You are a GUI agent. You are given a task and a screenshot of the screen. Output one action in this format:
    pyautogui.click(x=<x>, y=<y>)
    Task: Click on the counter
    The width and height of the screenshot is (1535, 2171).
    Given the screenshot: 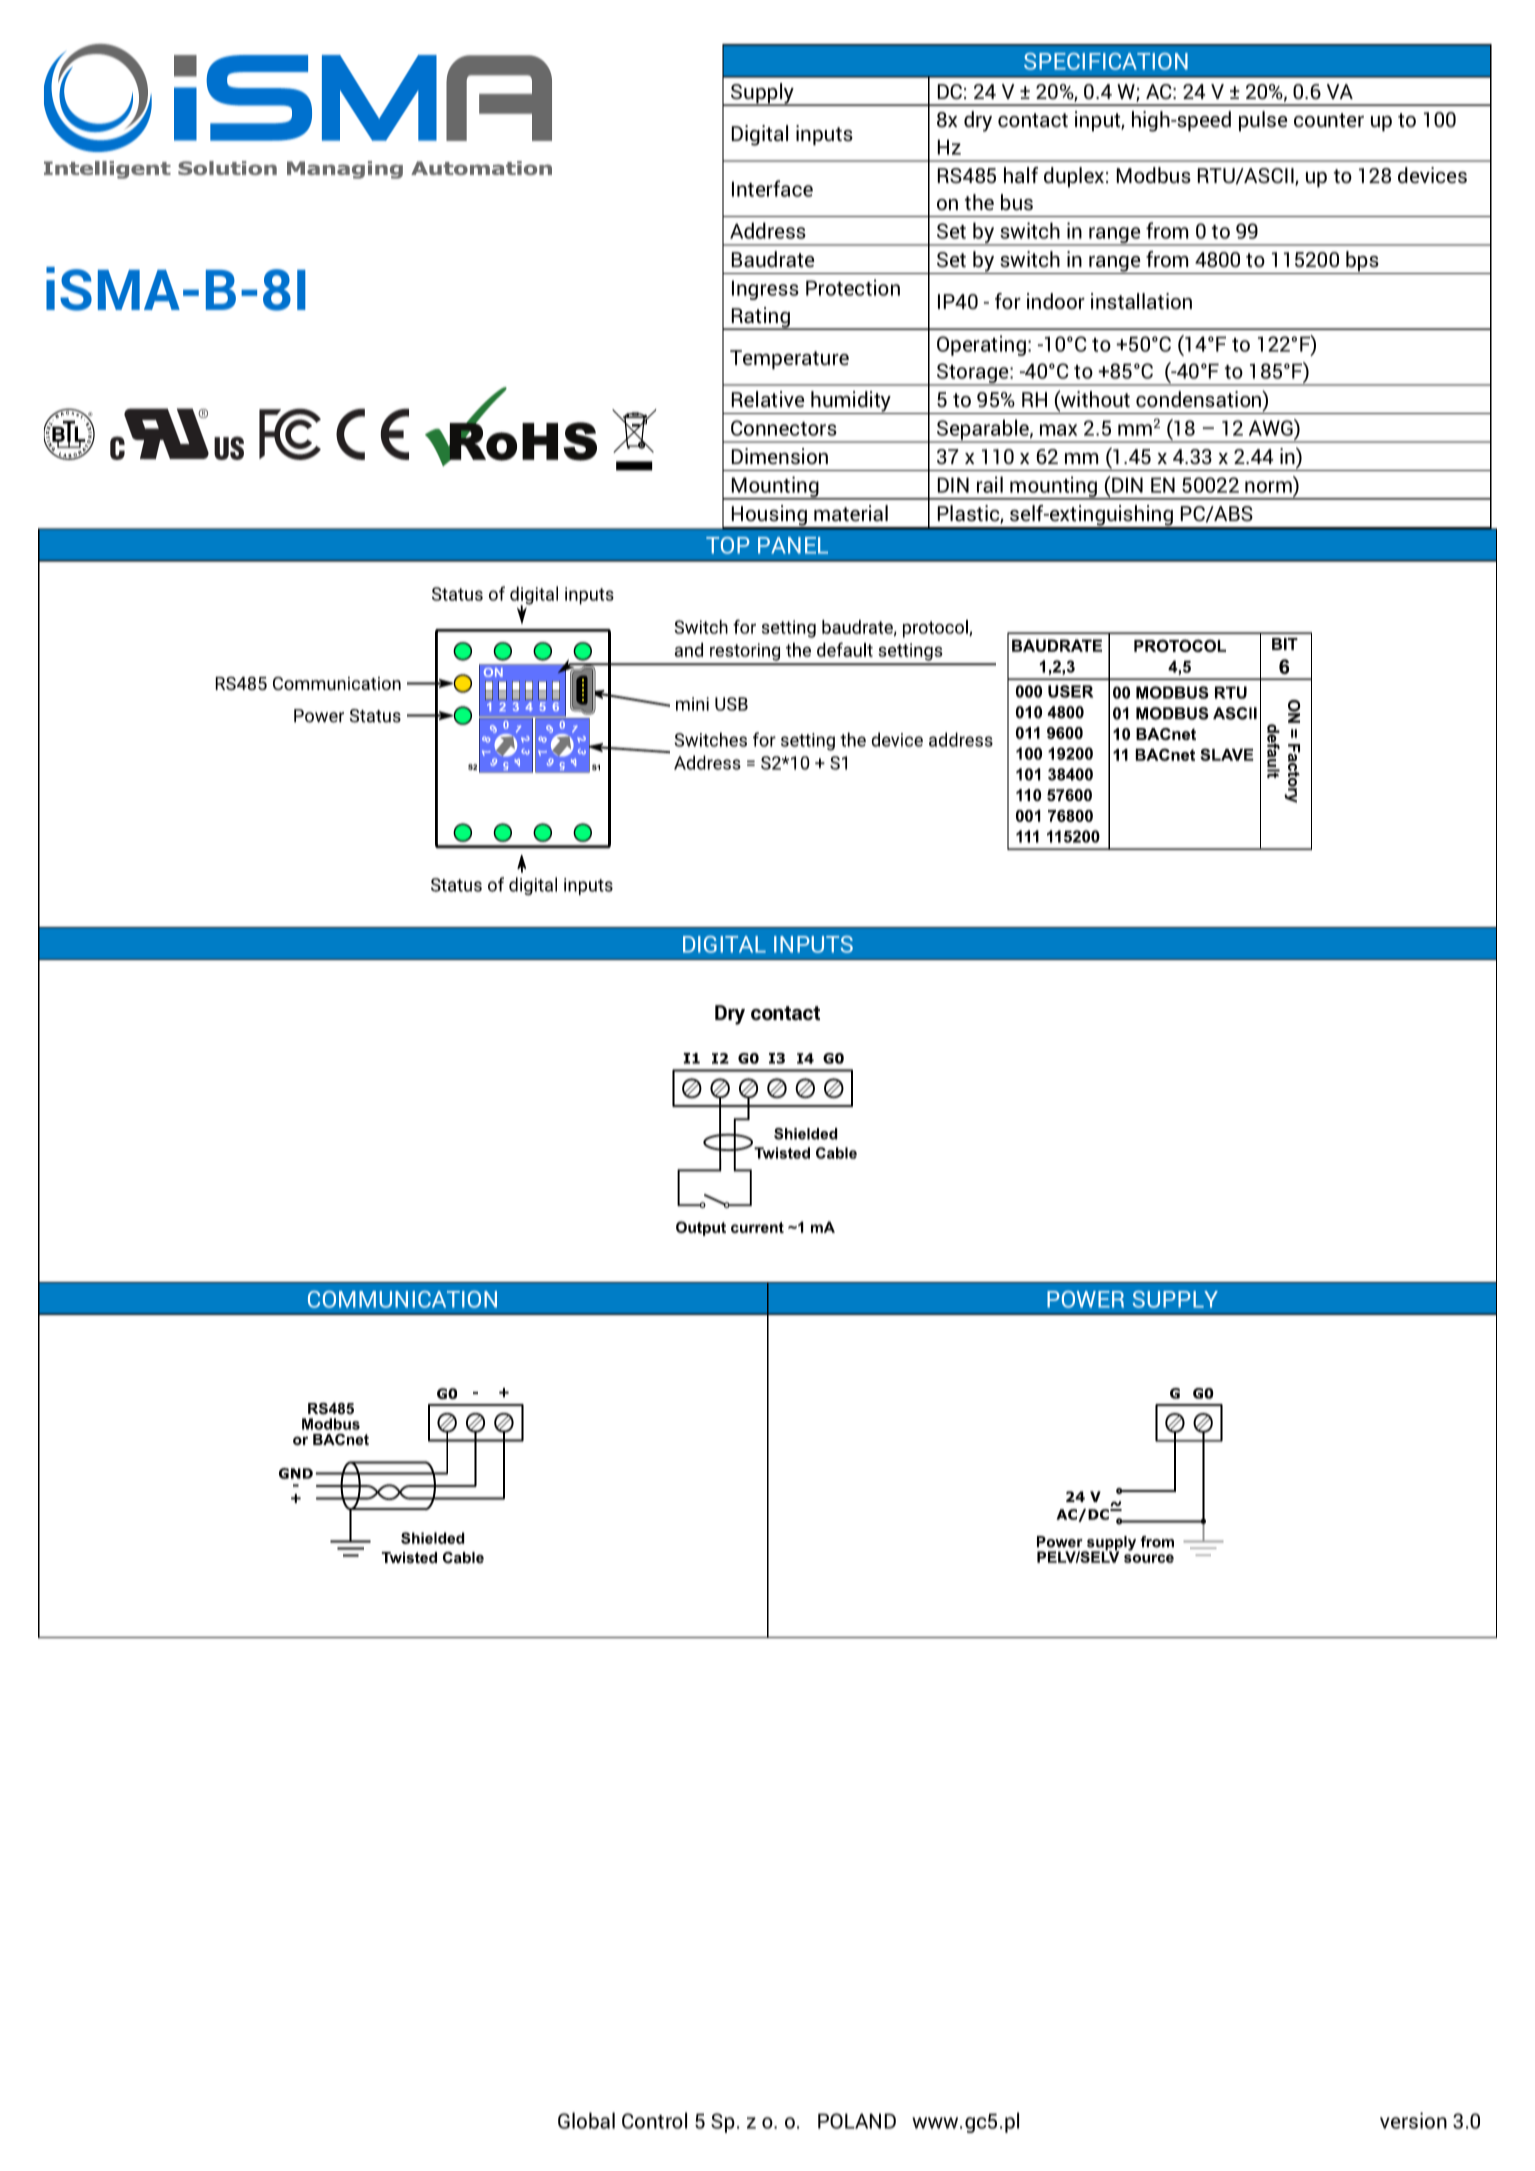 What is the action you would take?
    pyautogui.click(x=1329, y=120)
